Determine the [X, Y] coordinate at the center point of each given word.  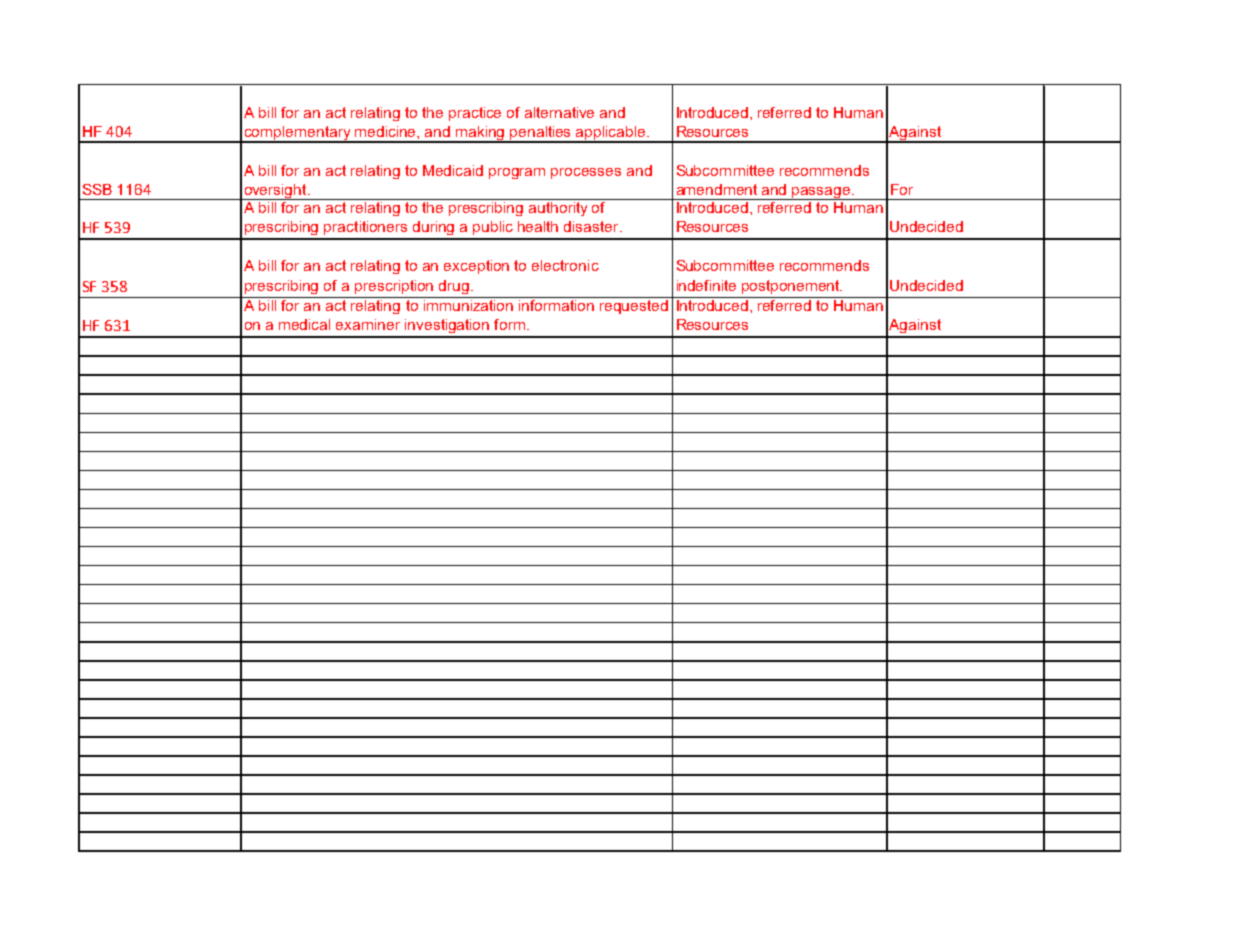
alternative [559, 112]
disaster [592, 226]
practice [475, 114]
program [517, 173]
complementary [297, 134]
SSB [97, 189]
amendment [717, 189]
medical [304, 324]
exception [476, 267]
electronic [565, 265]
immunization [468, 304]
